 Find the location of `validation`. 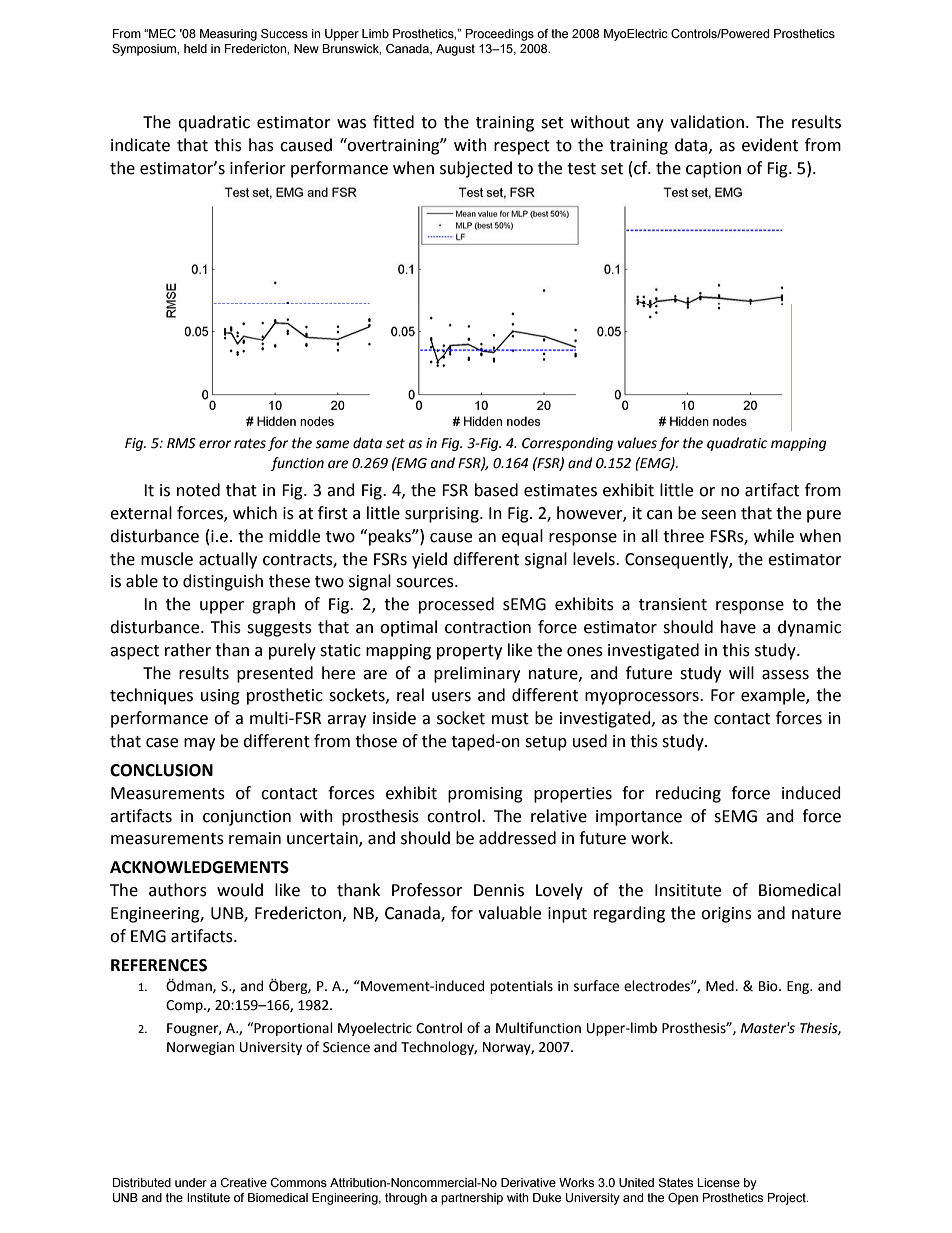

validation is located at coordinates (707, 122).
